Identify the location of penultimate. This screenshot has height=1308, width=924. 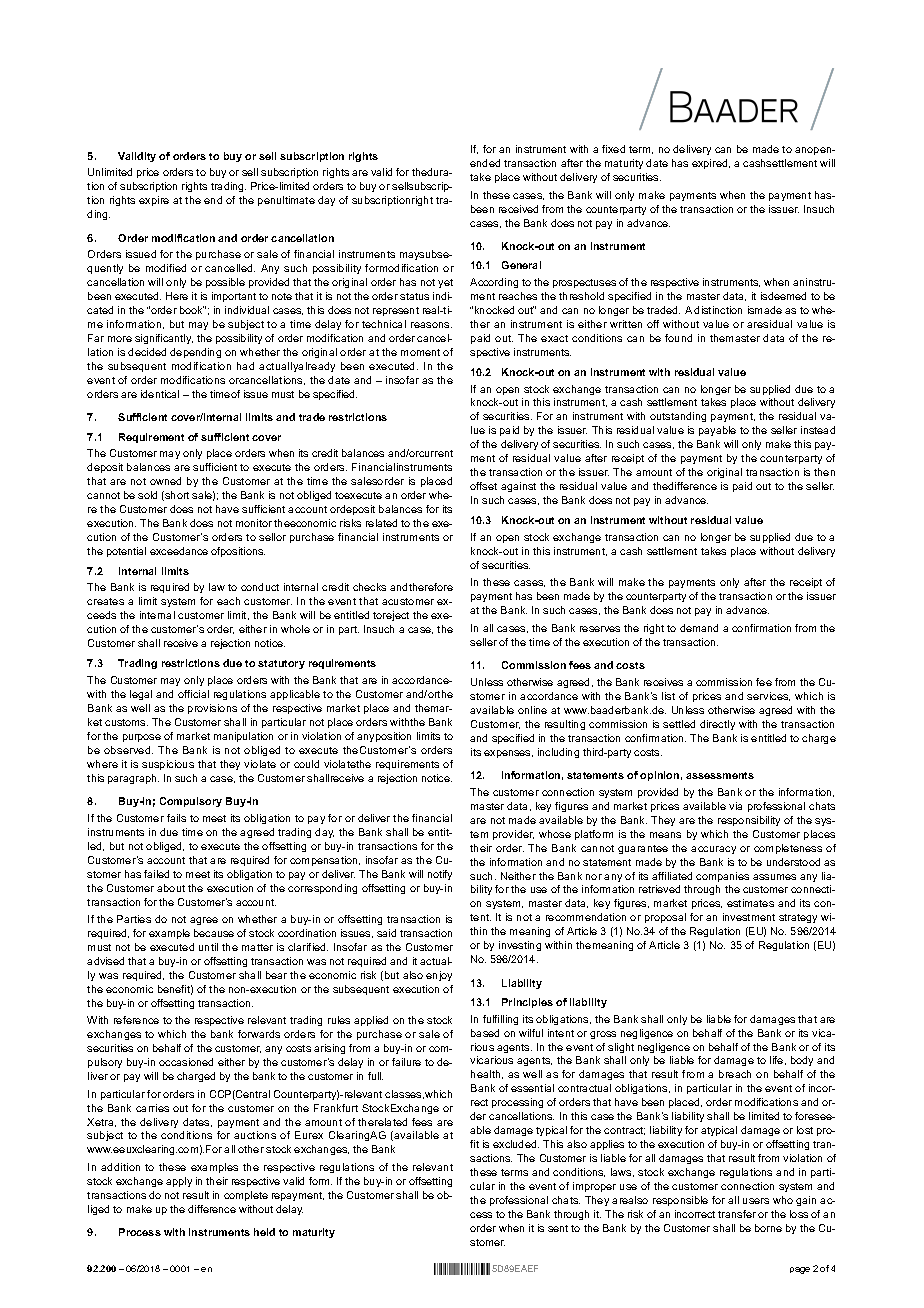
(286, 201).
